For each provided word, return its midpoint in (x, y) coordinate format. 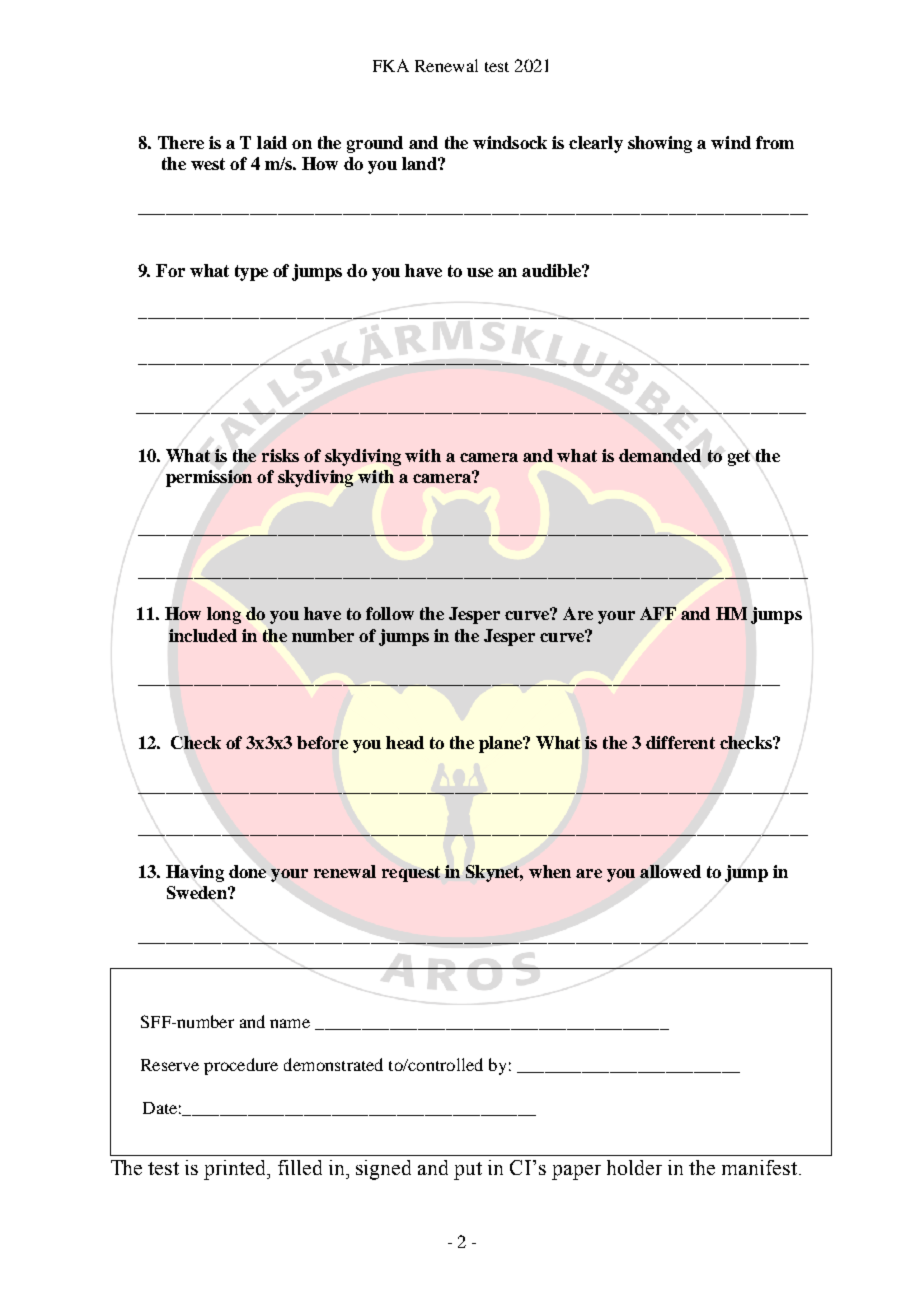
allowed (670, 871)
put (468, 1171)
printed (236, 1170)
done (247, 871)
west (208, 164)
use (480, 272)
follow (390, 613)
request (411, 874)
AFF (658, 613)
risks (280, 455)
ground (375, 144)
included (203, 635)
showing (660, 144)
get (739, 458)
